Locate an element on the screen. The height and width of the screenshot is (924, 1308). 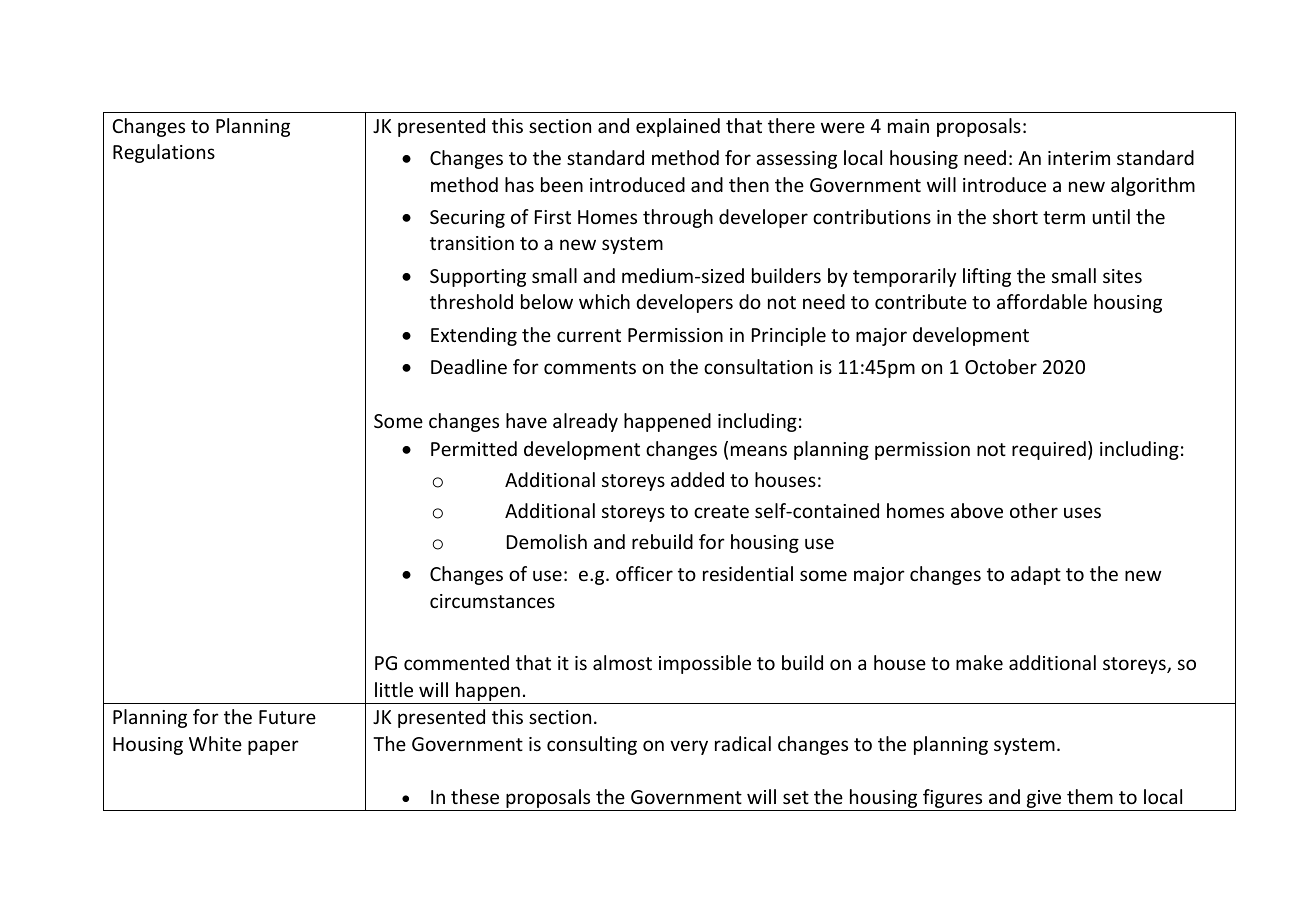
required is located at coordinates (1049, 450).
